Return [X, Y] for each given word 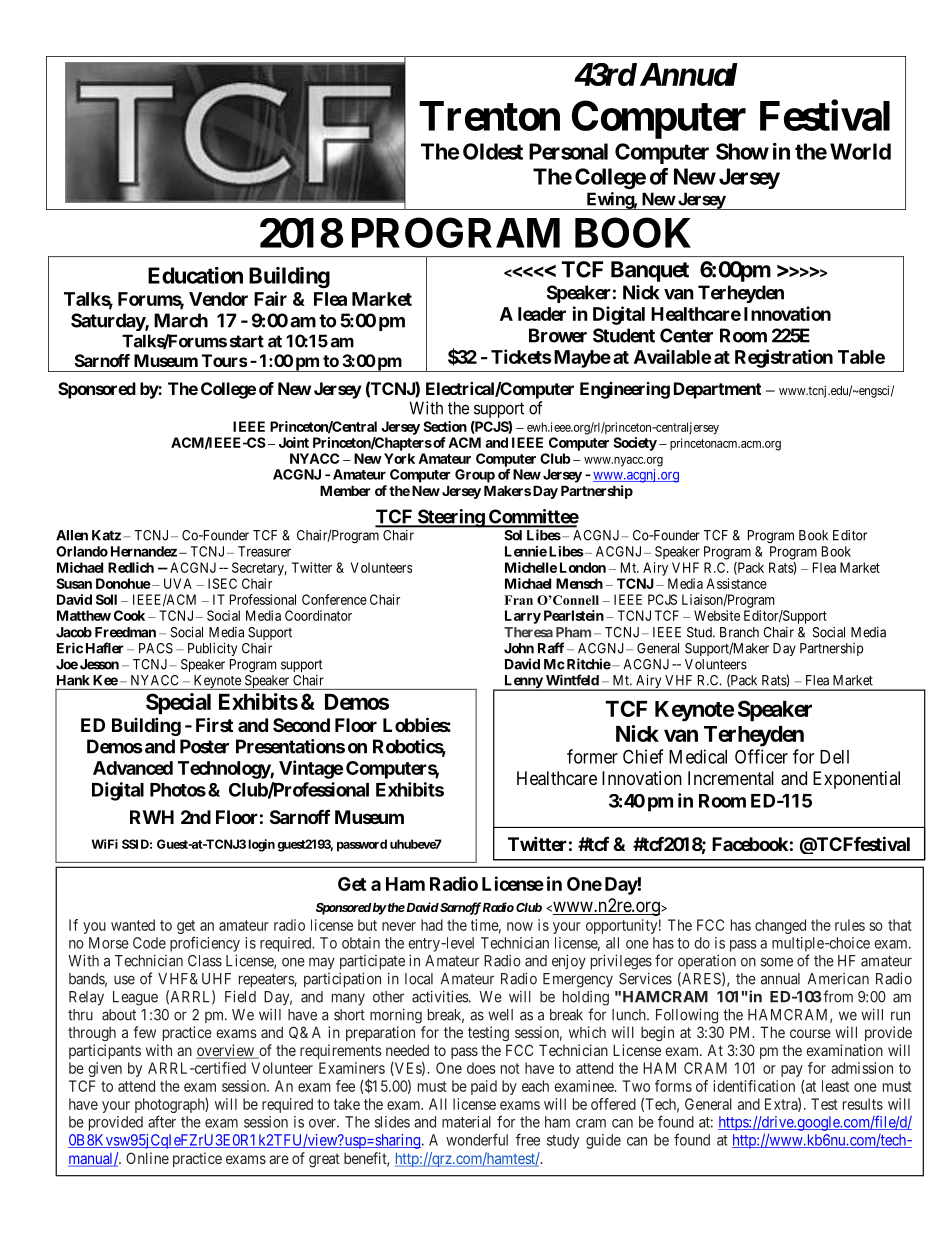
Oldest [493, 151]
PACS [156, 648]
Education [195, 275]
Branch [739, 632]
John [519, 648]
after [162, 1121]
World [860, 151]
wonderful [477, 1139]
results [863, 1104]
